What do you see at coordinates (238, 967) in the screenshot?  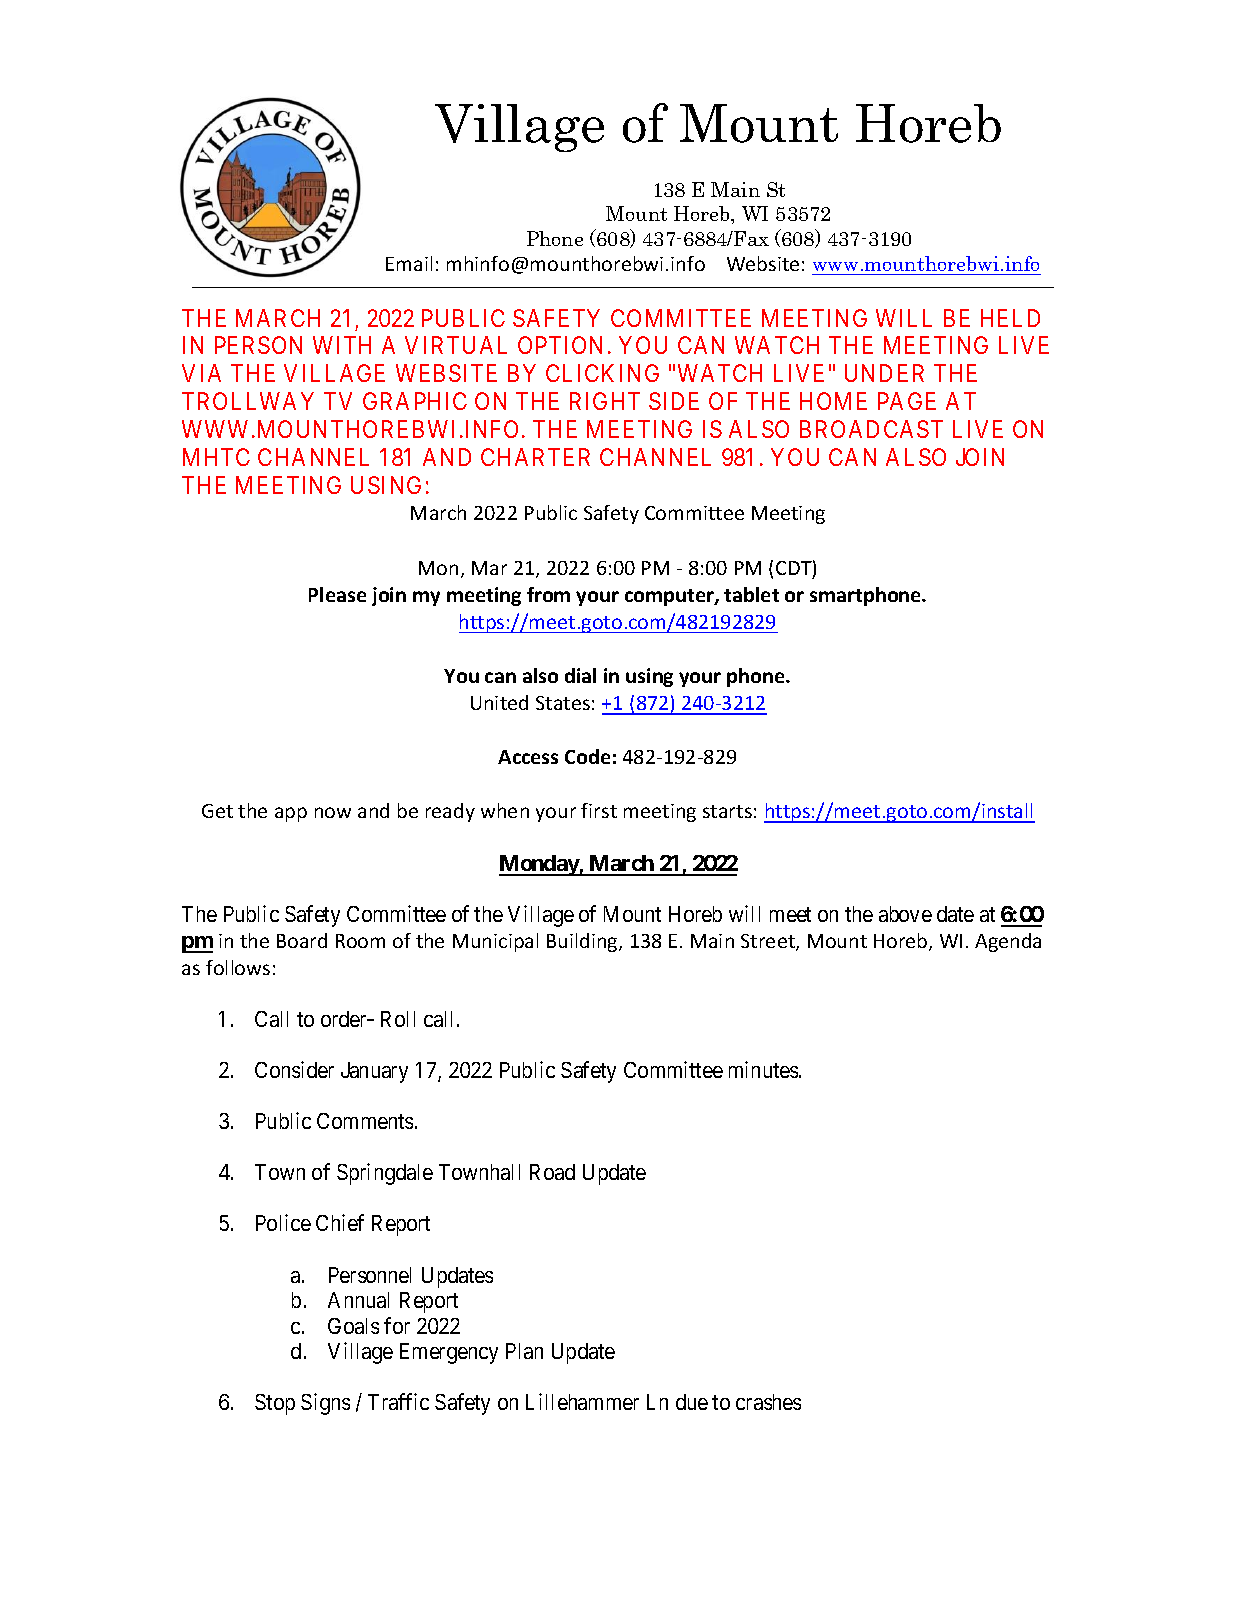 I see `follows` at bounding box center [238, 967].
